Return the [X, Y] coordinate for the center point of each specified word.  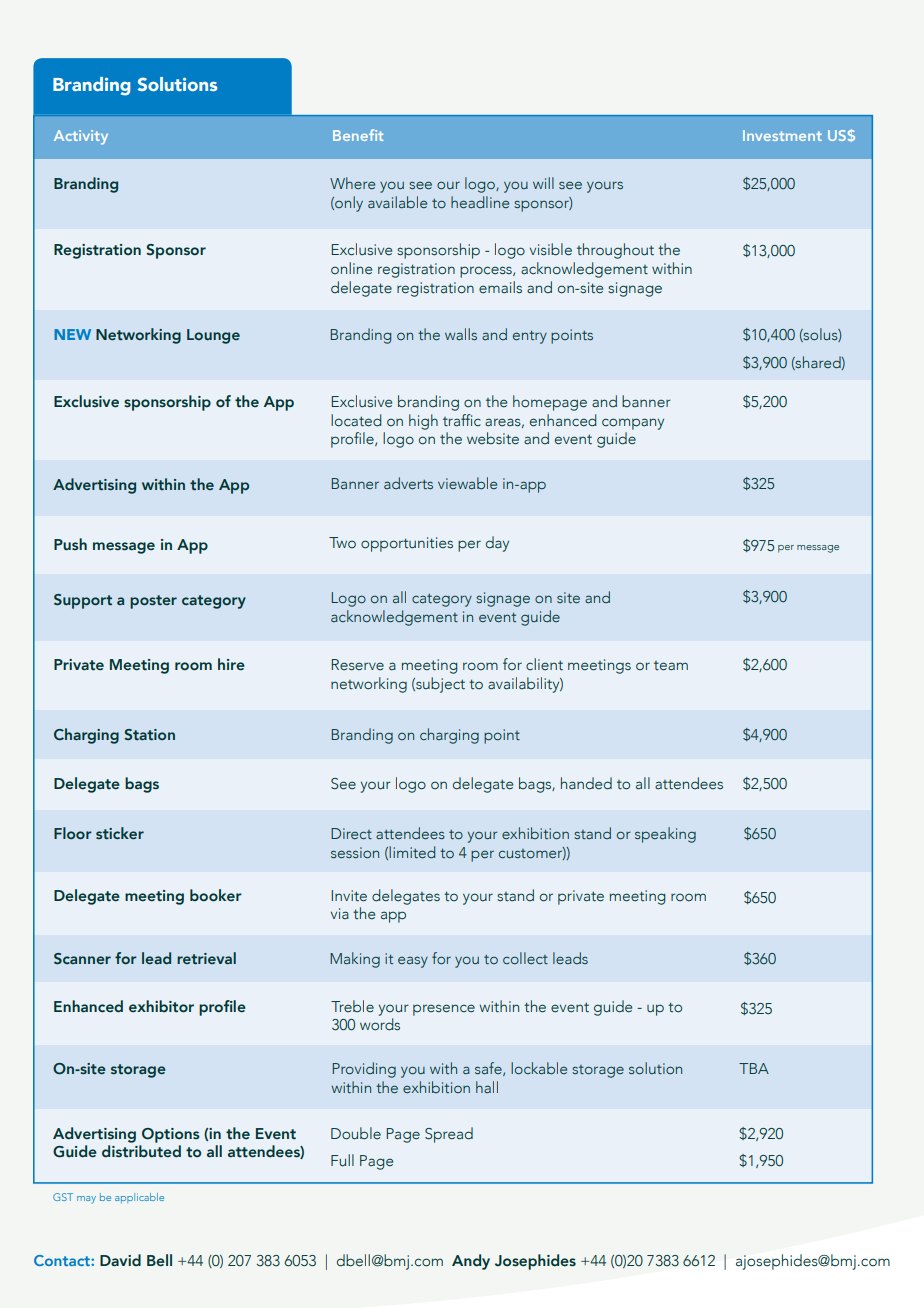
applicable [139, 1198]
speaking [665, 835]
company [633, 424]
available [397, 202]
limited [412, 852]
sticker [120, 833]
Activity [81, 137]
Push [70, 544]
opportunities [407, 544]
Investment [782, 135]
